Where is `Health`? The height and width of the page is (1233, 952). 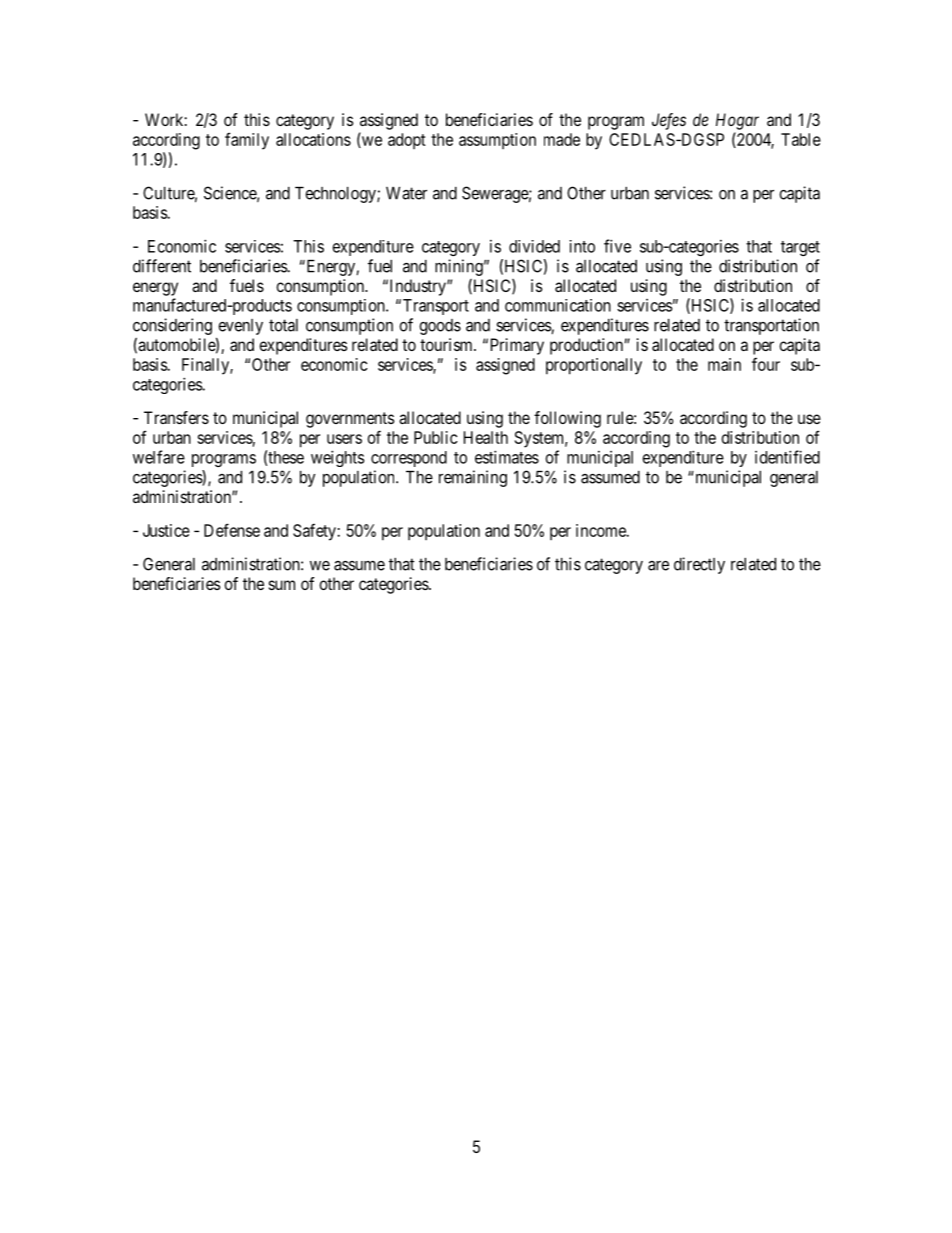 Health is located at coordinates (486, 437).
